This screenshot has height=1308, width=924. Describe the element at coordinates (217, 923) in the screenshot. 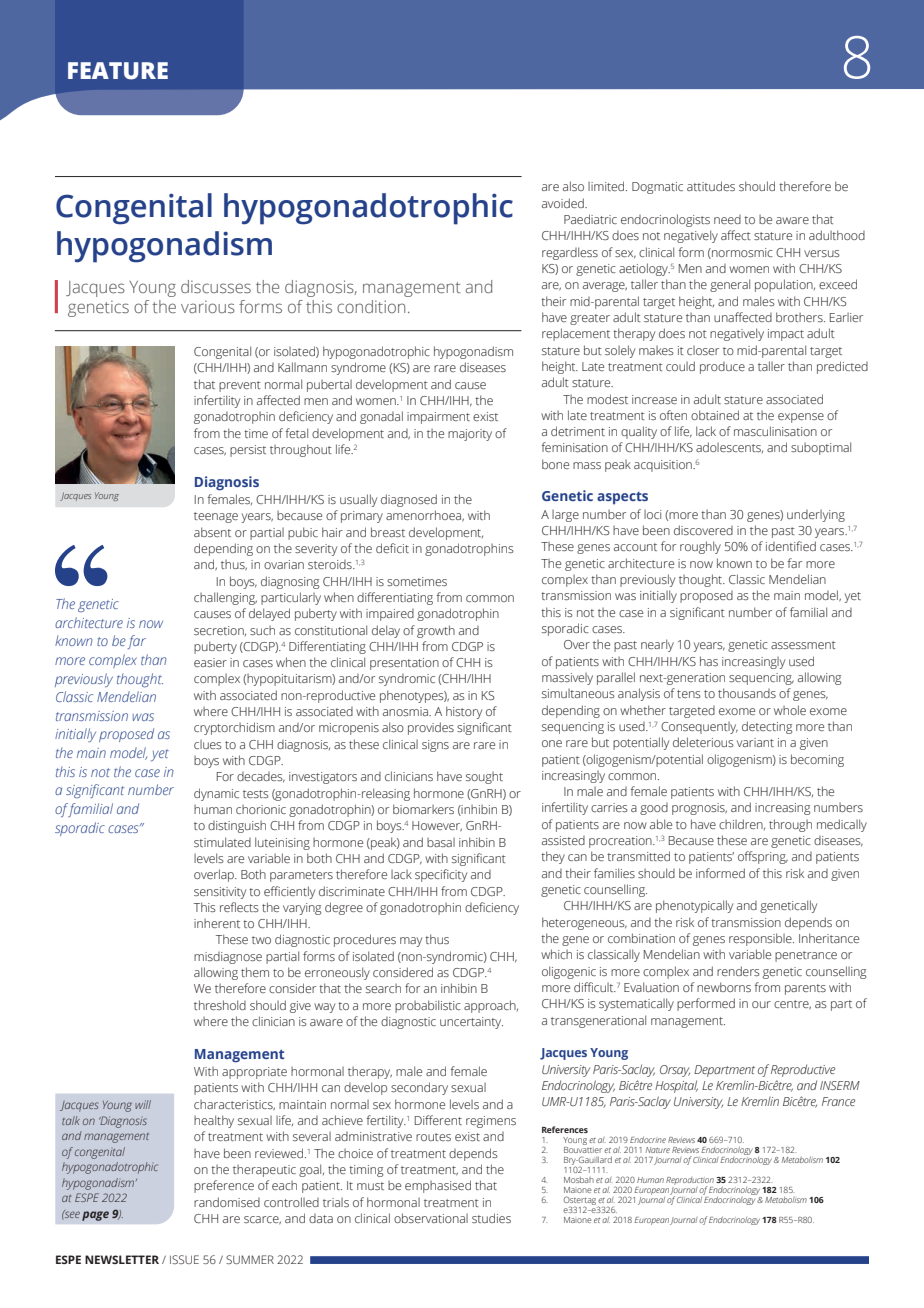

I see `inherent` at that location.
